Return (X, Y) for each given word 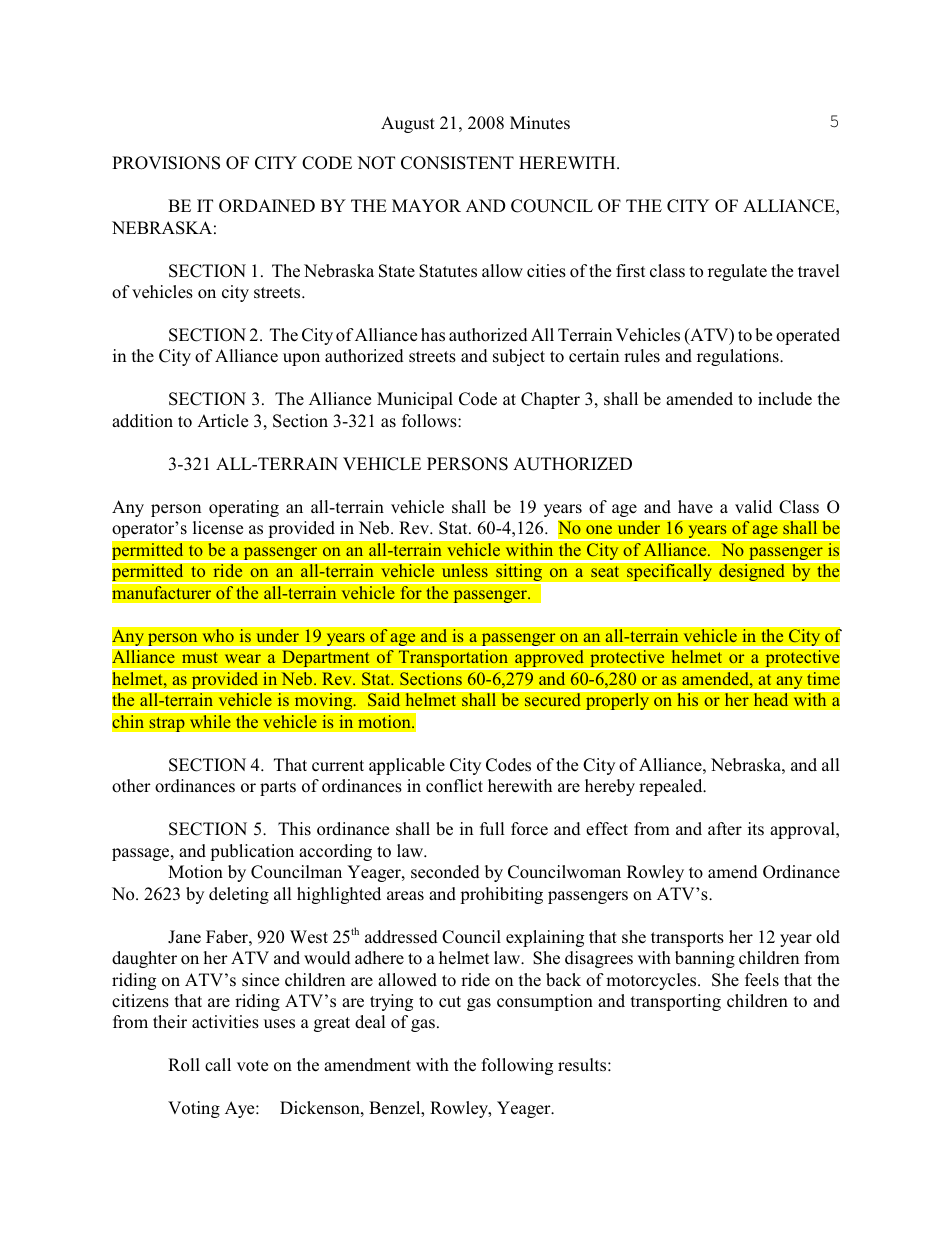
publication (252, 852)
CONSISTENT (457, 163)
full (492, 828)
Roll (184, 1065)
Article (222, 421)
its (756, 828)
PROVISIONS (166, 163)
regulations (739, 357)
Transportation (453, 658)
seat (605, 572)
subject (519, 357)
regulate (737, 272)
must (199, 657)
